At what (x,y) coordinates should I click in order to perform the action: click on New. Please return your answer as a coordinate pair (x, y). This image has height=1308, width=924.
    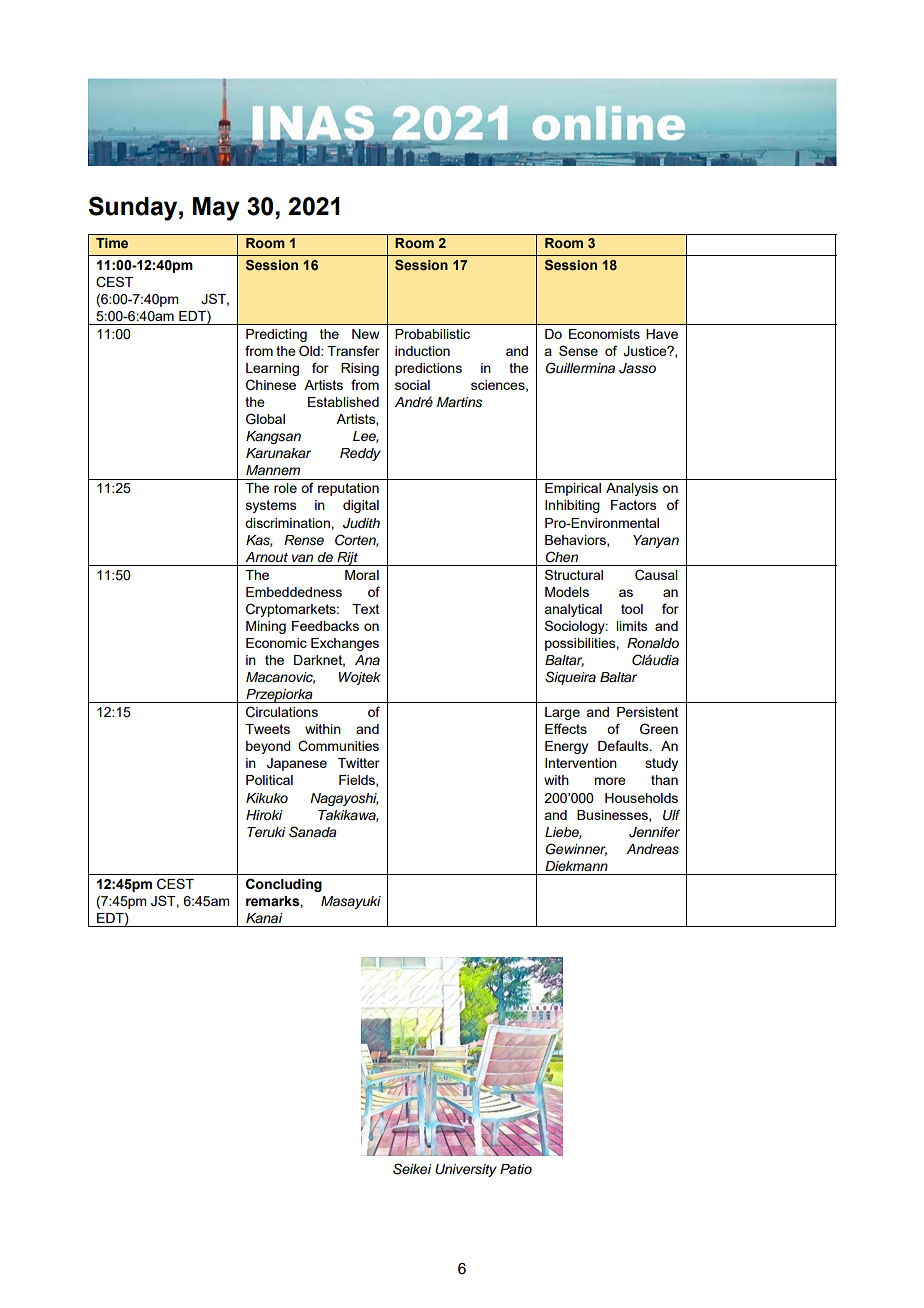
    Looking at the image, I should click on (365, 334).
